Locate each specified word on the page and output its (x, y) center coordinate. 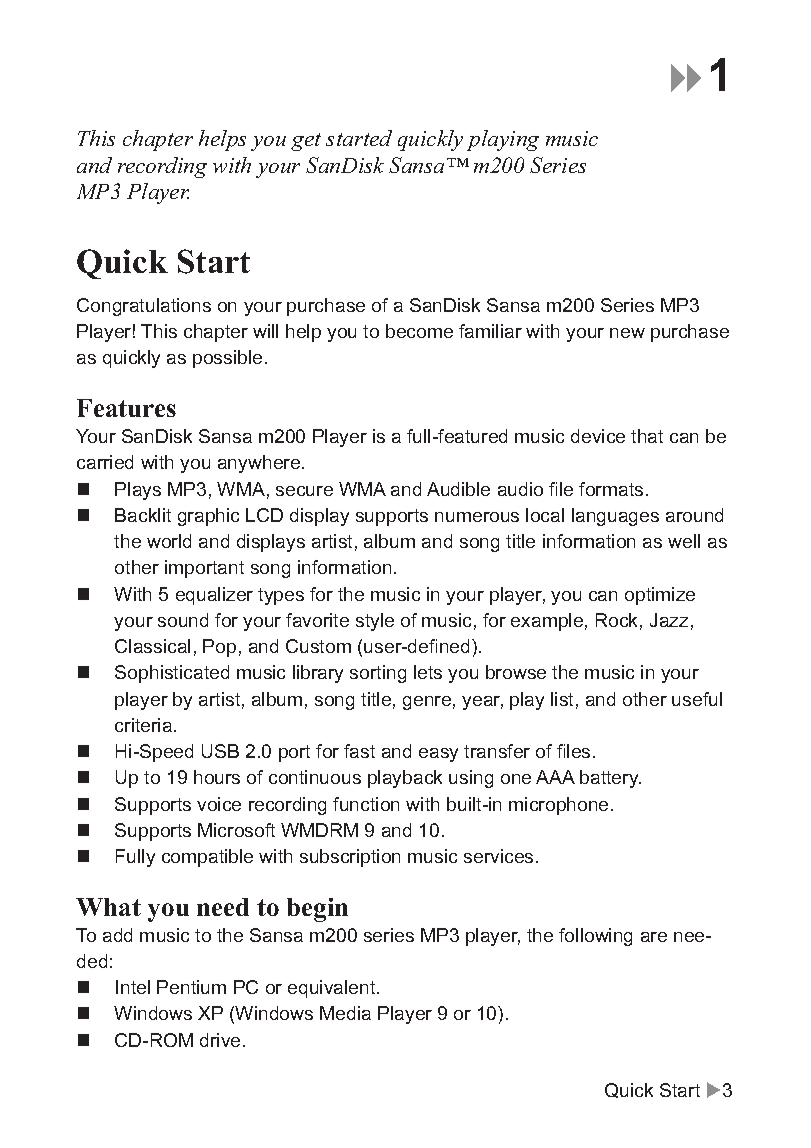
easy (438, 755)
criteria (145, 725)
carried (105, 462)
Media (345, 1013)
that (647, 436)
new (627, 333)
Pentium (191, 987)
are (654, 937)
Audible (458, 489)
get (306, 142)
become (419, 331)
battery (610, 779)
